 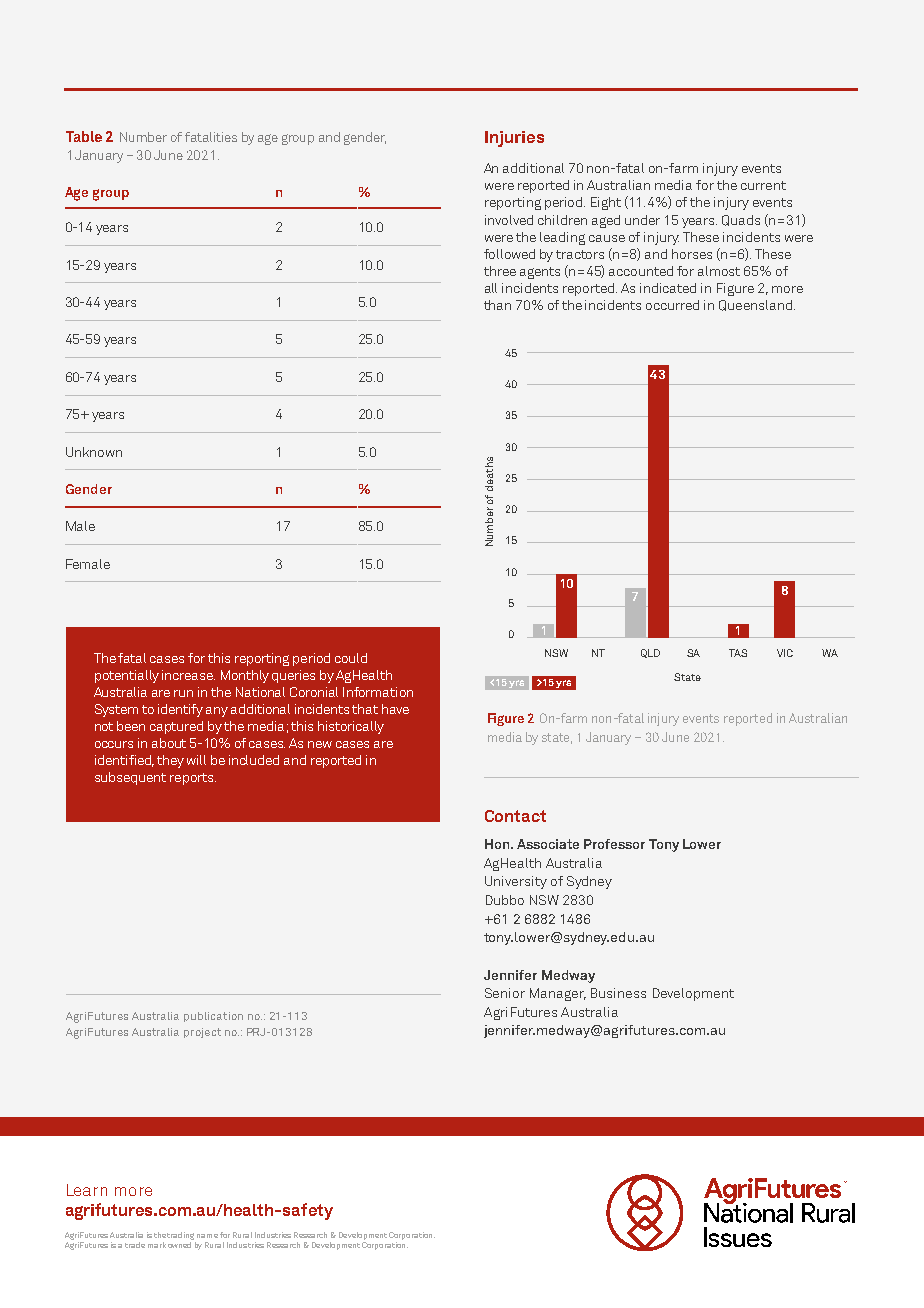 What do you see at coordinates (181, 1243) in the screenshot?
I see `owned` at bounding box center [181, 1243].
